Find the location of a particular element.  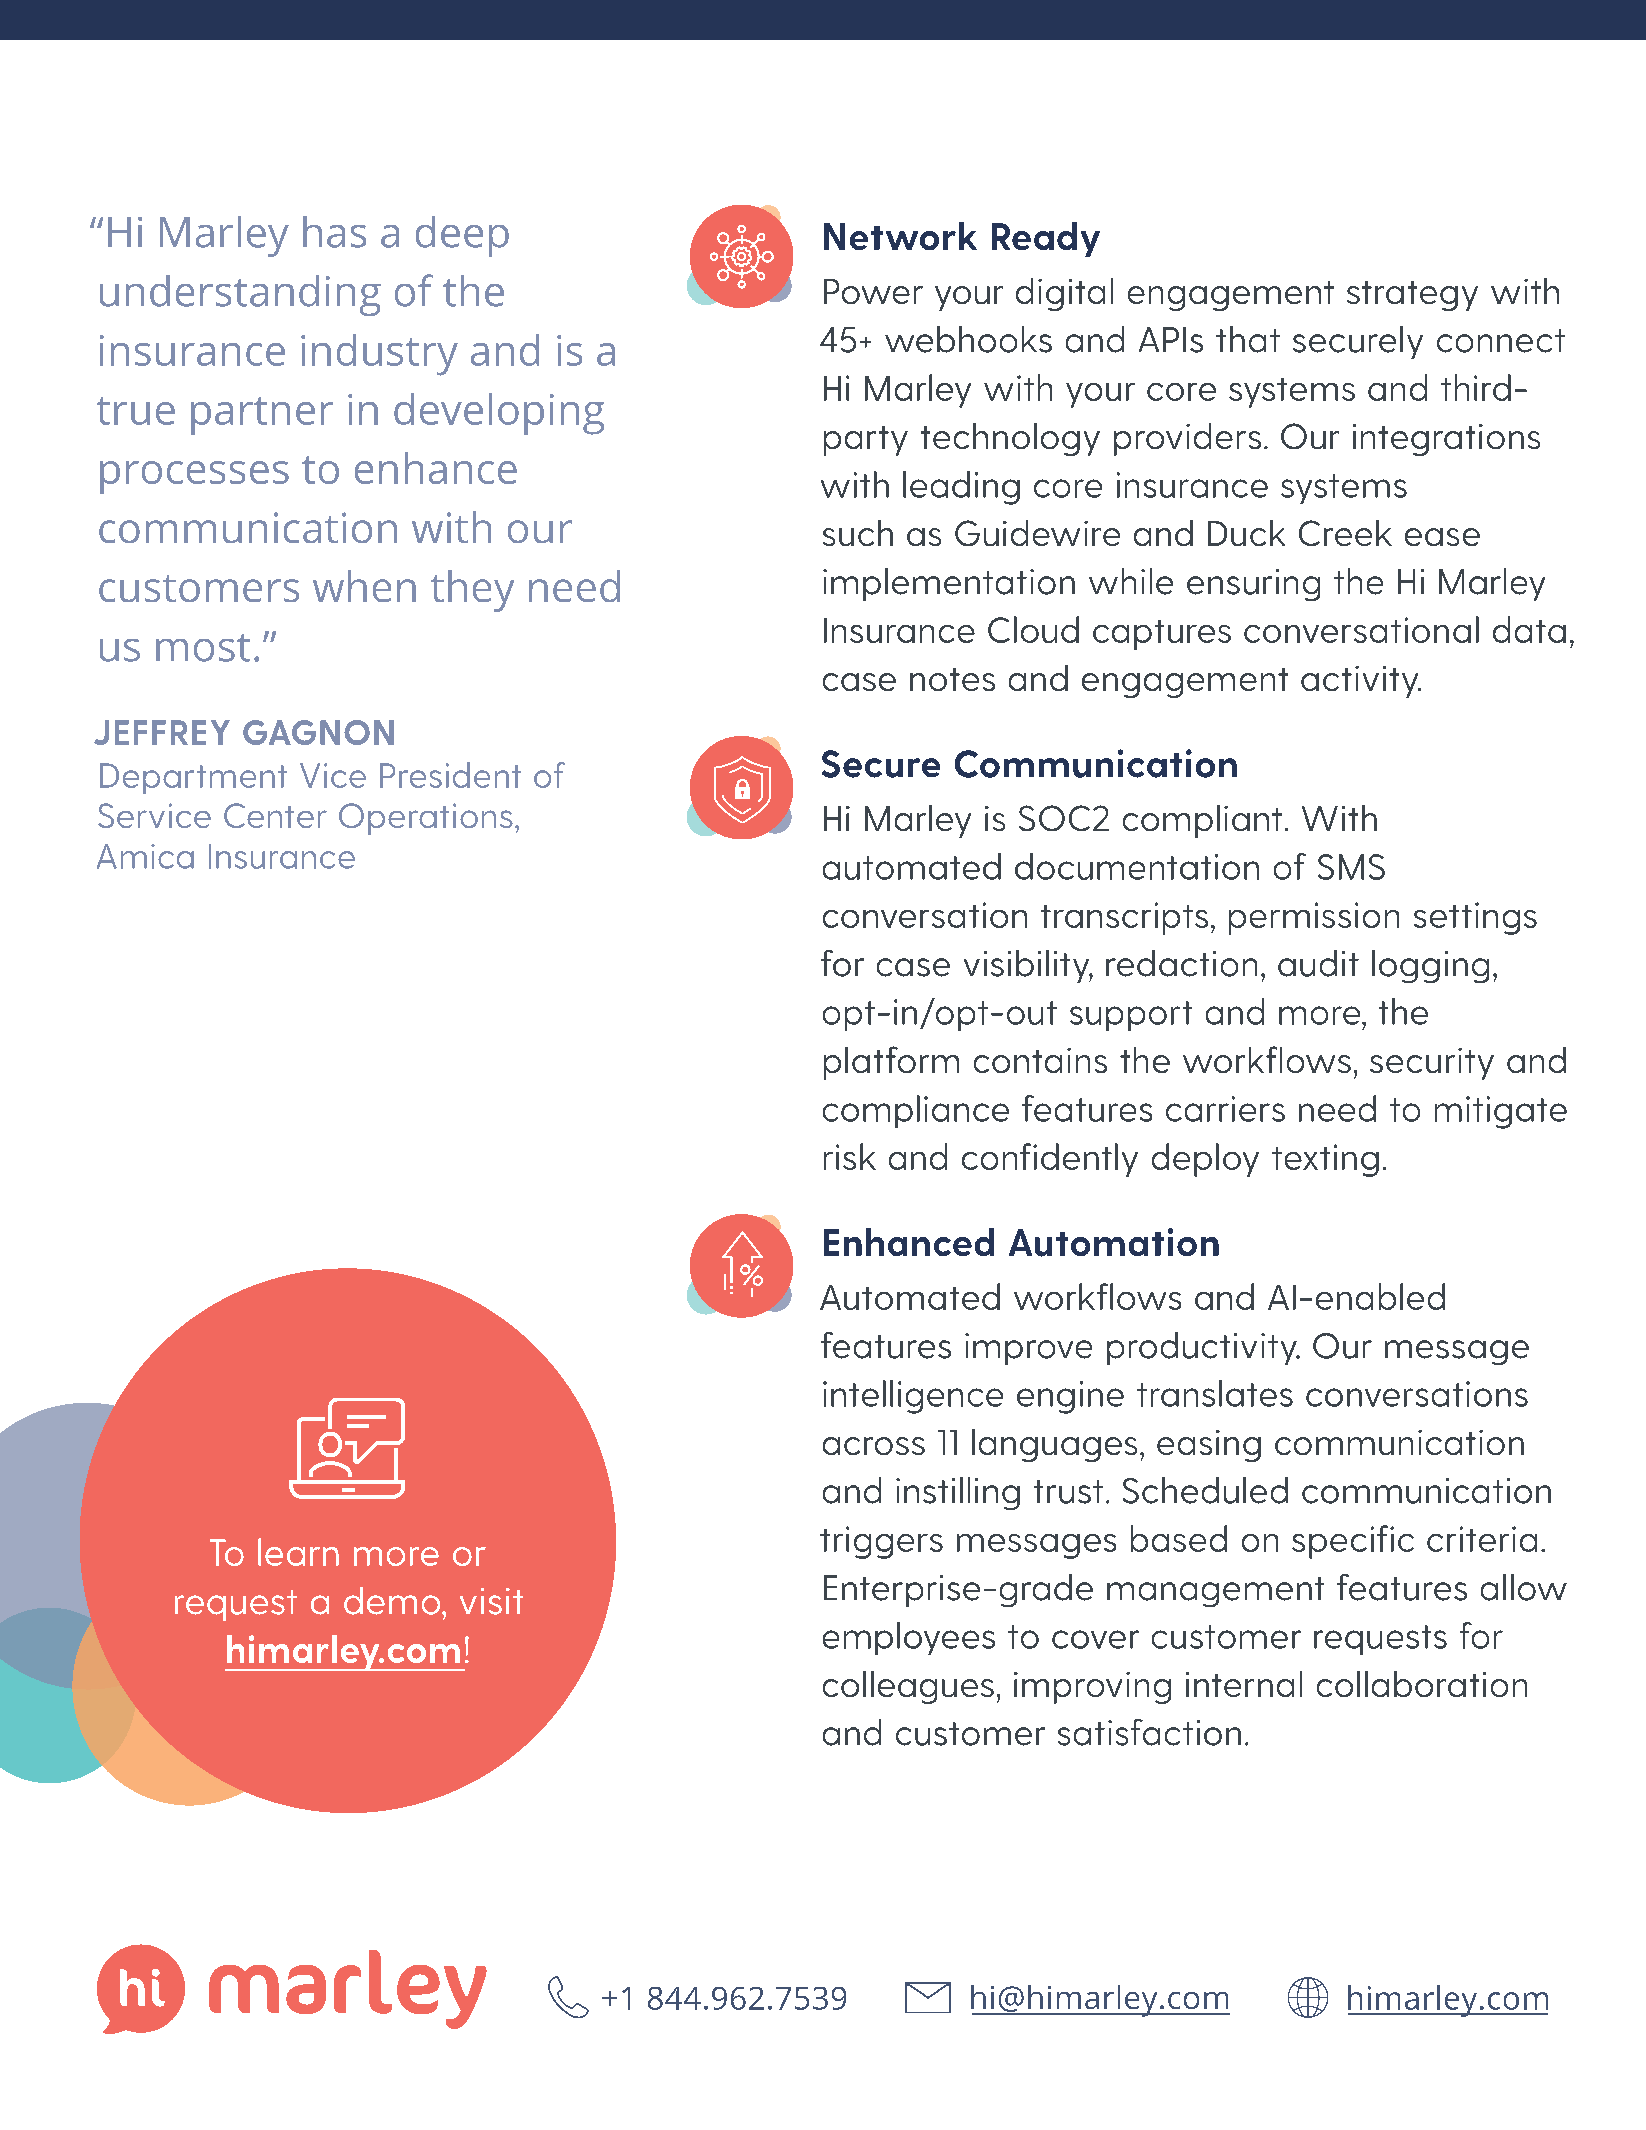

understanding is located at coordinates (240, 295).
